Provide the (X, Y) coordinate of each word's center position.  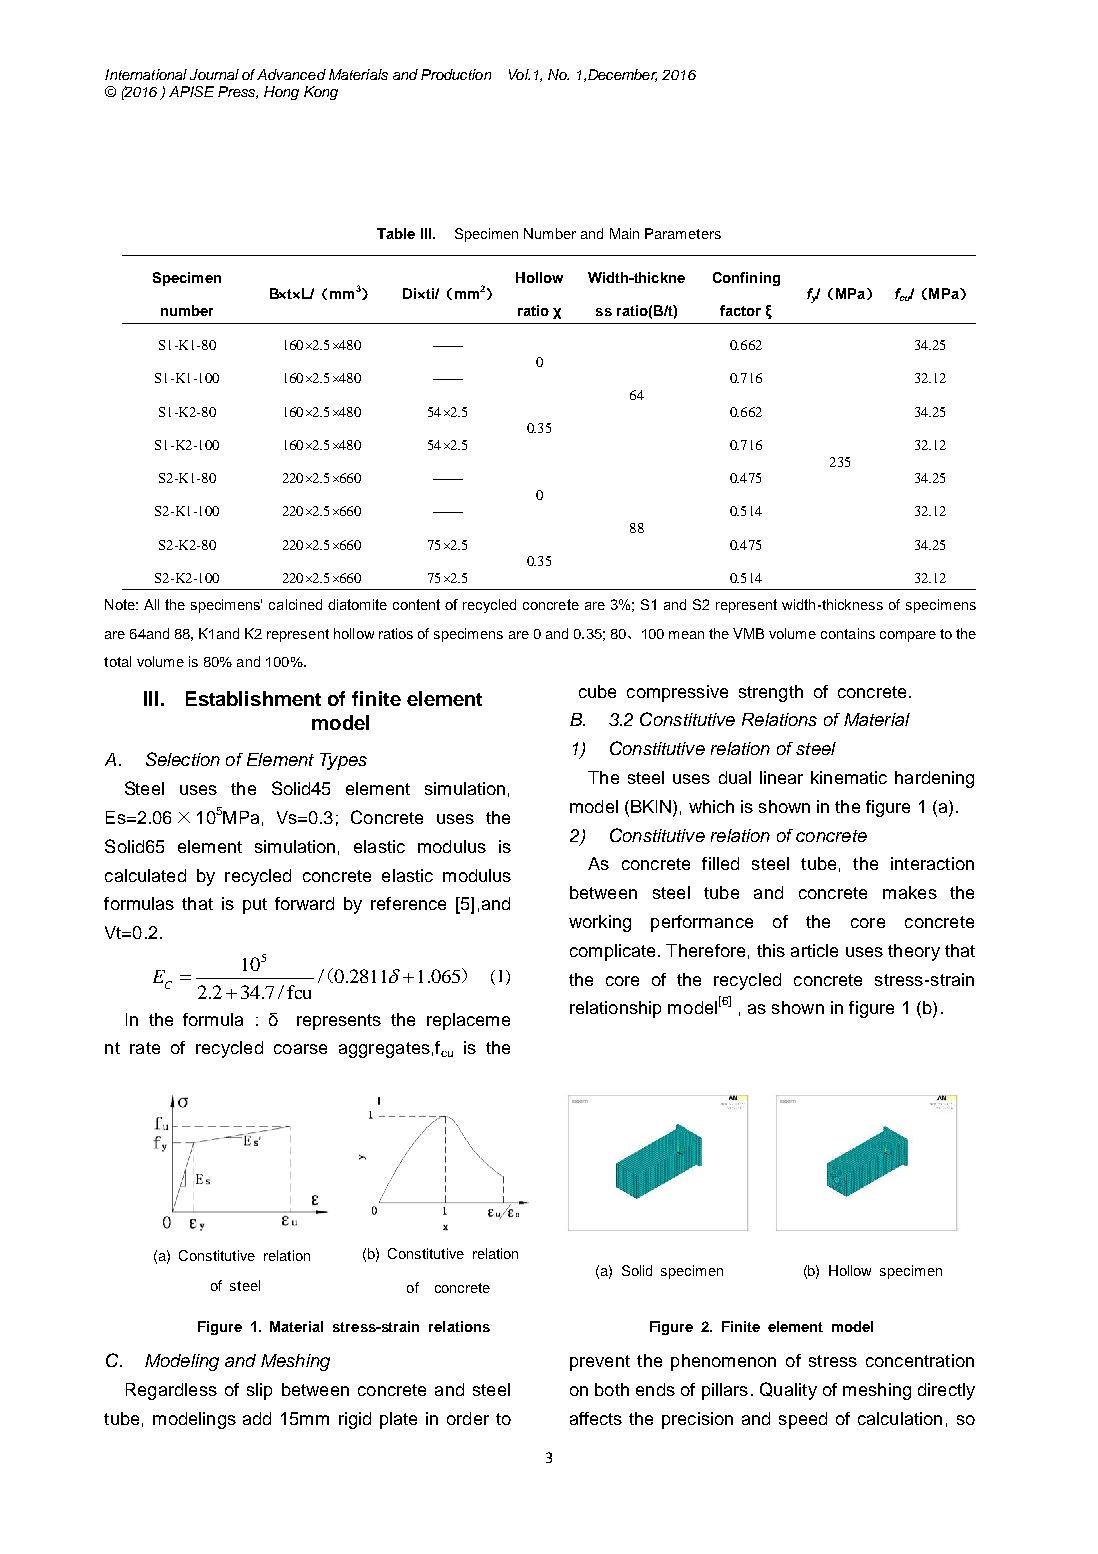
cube (597, 691)
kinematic (849, 777)
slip (259, 1391)
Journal (214, 74)
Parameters (683, 233)
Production (456, 74)
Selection (183, 759)
